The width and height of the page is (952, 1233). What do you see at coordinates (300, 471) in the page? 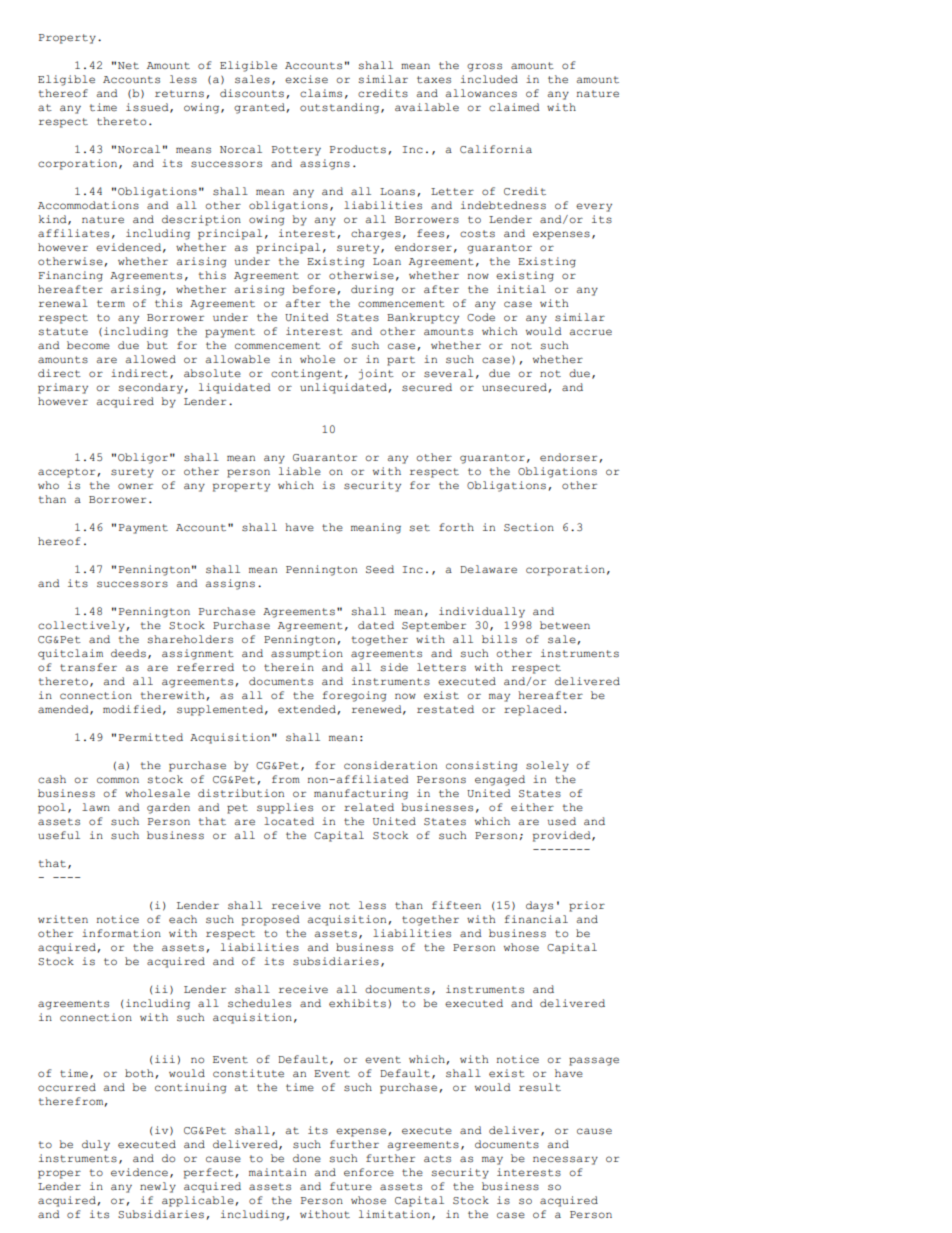
I see `liable` at bounding box center [300, 471].
